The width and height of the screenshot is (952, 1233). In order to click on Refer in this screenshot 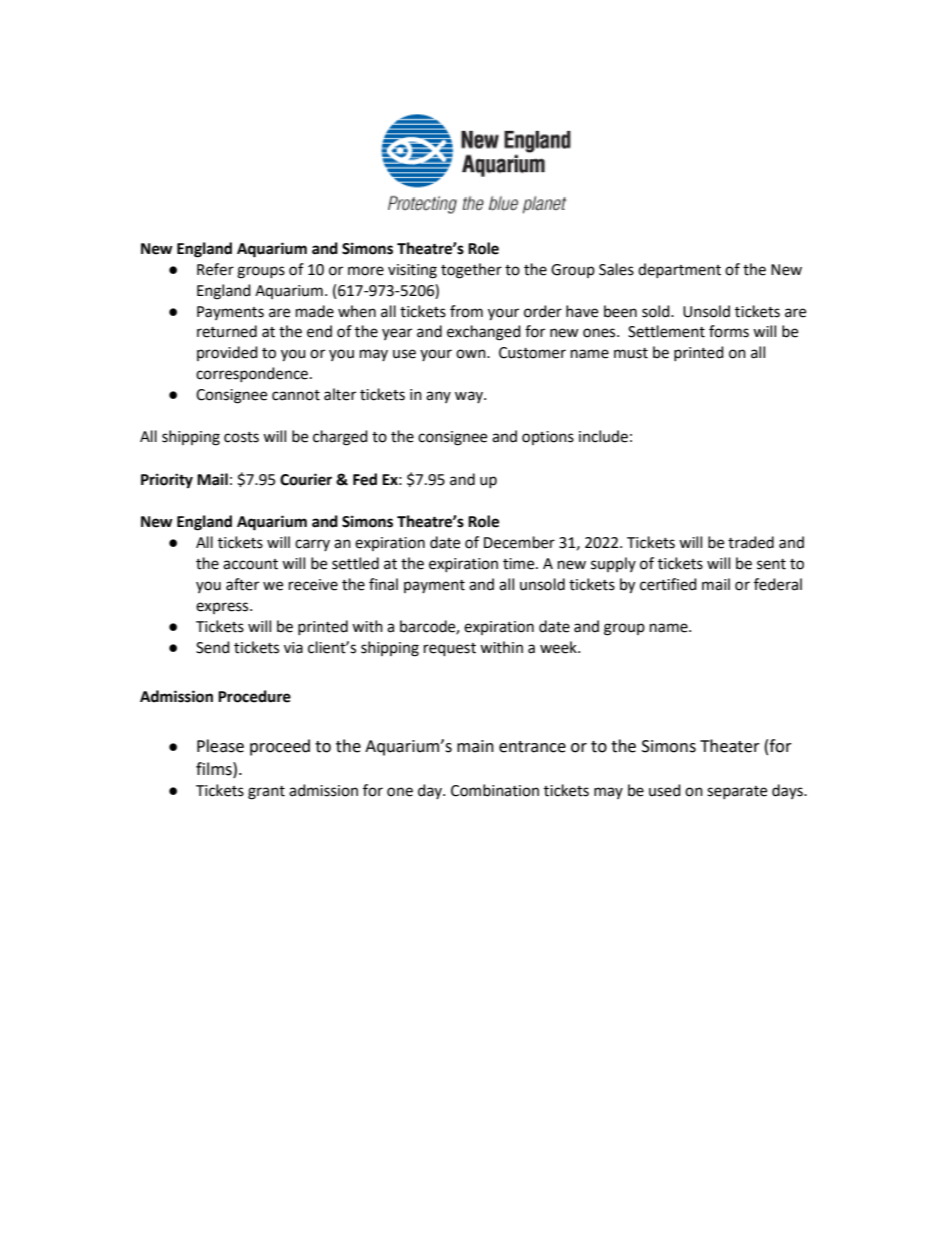, I will do `click(215, 269)`.
